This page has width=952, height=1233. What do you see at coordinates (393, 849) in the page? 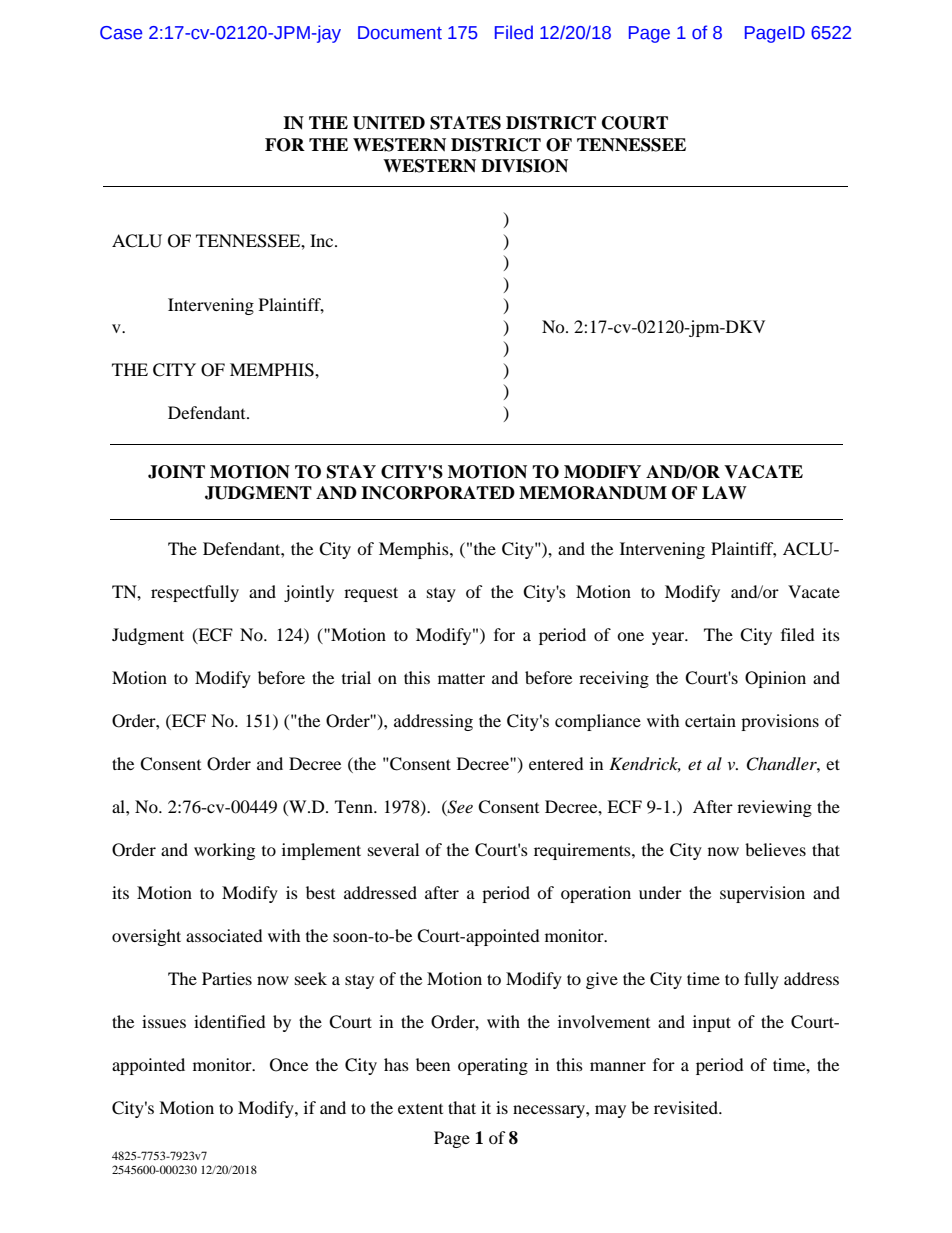
I see `several` at bounding box center [393, 849].
